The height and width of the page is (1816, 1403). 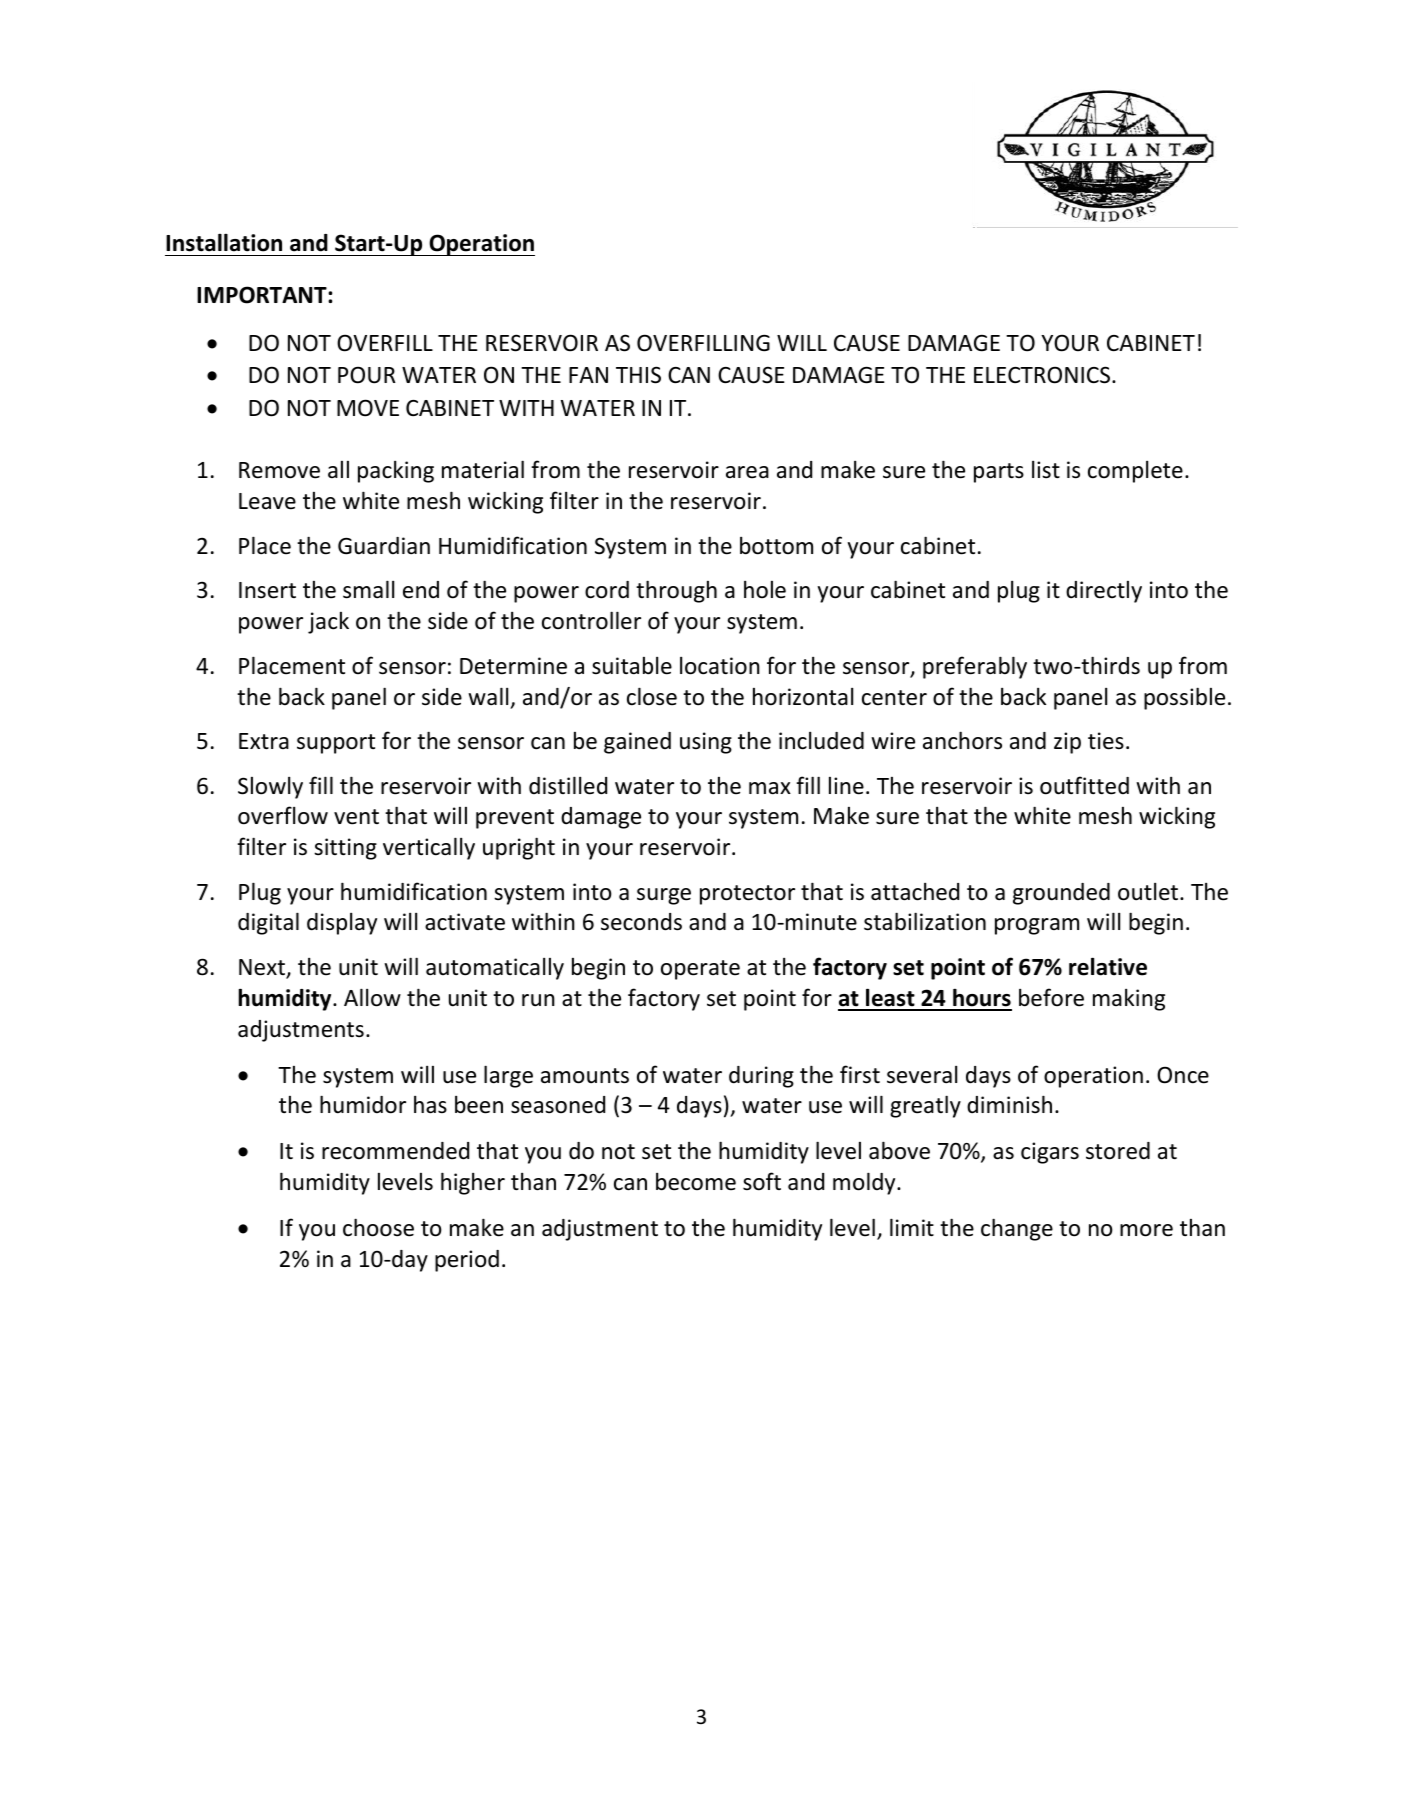 I want to click on list, so click(x=1046, y=470).
